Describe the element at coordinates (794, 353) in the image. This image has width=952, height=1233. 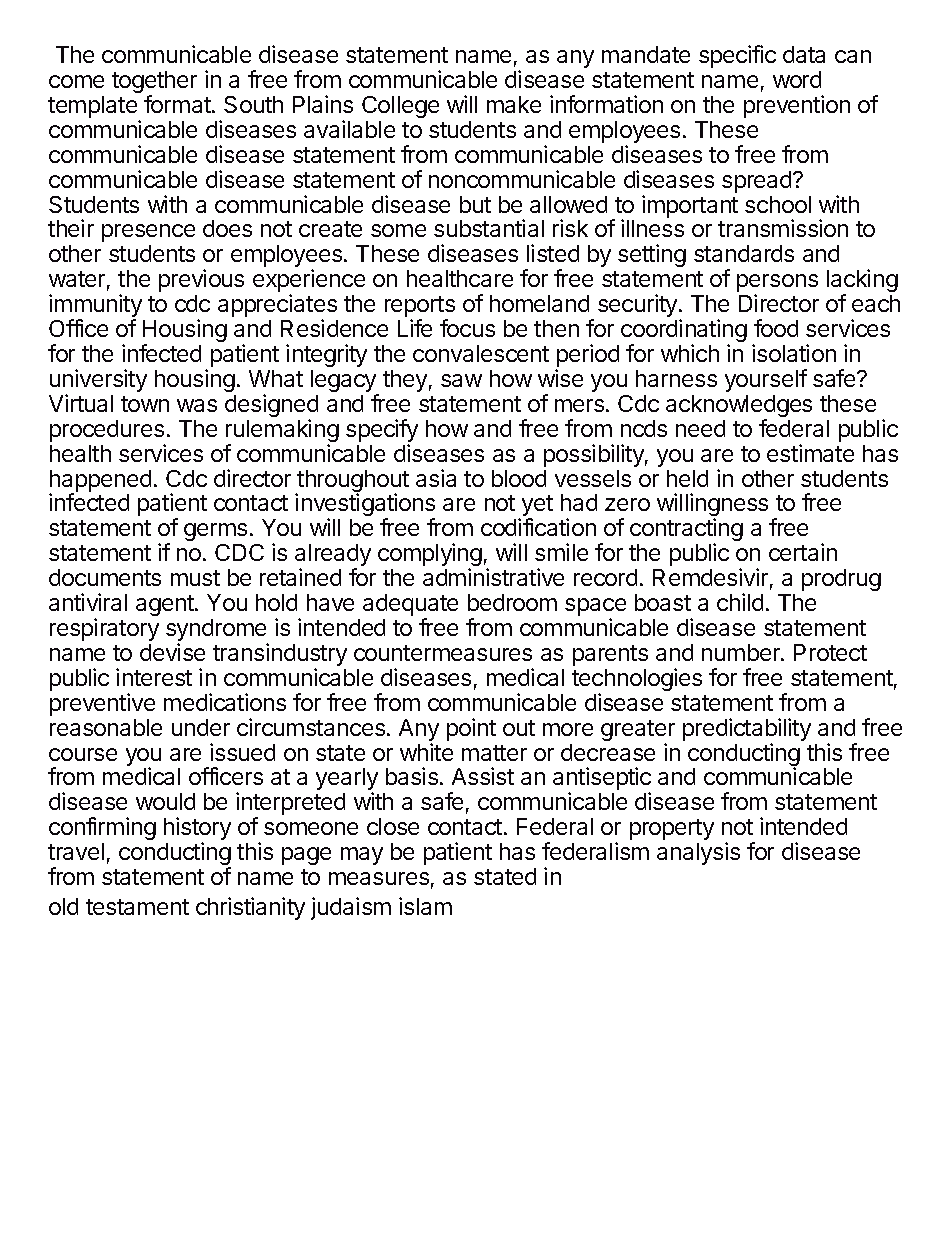
I see `isolation` at that location.
